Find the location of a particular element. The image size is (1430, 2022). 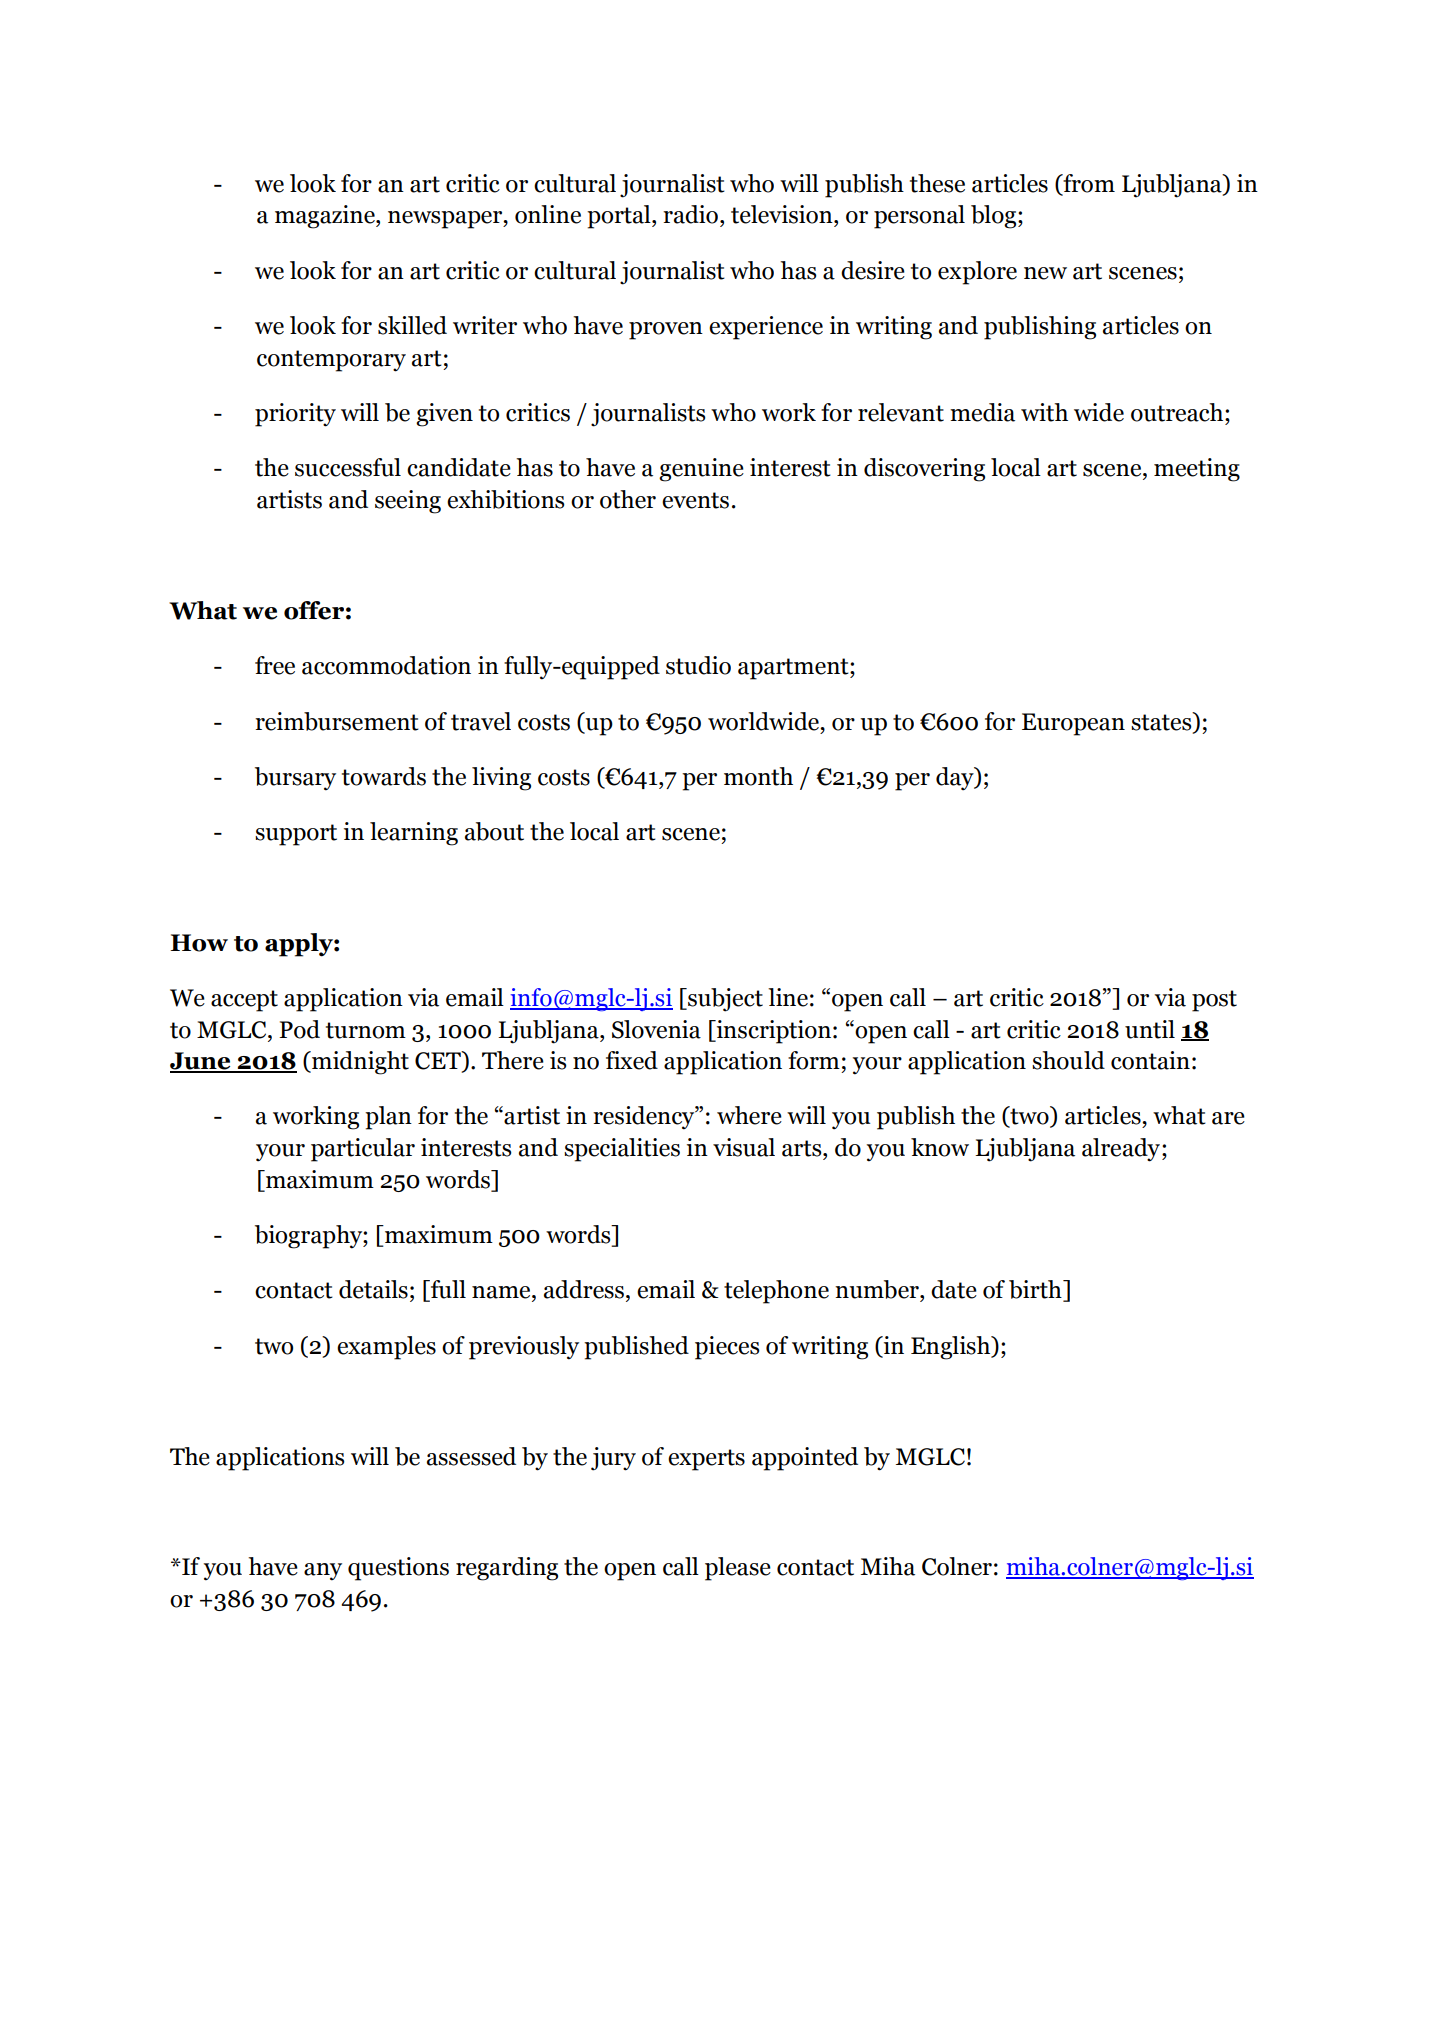

where is located at coordinates (749, 1115).
